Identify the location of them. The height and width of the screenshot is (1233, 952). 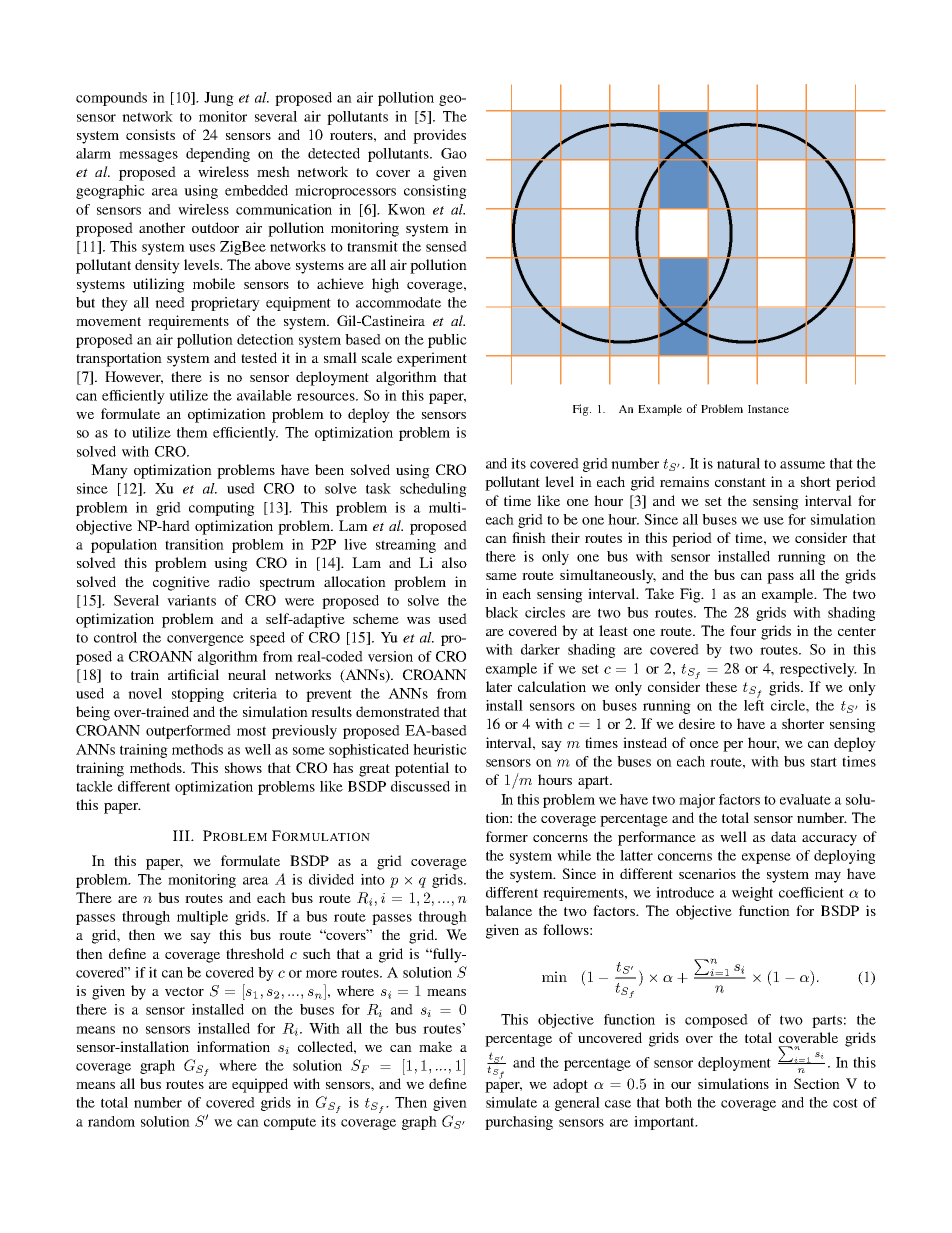
(192, 432).
